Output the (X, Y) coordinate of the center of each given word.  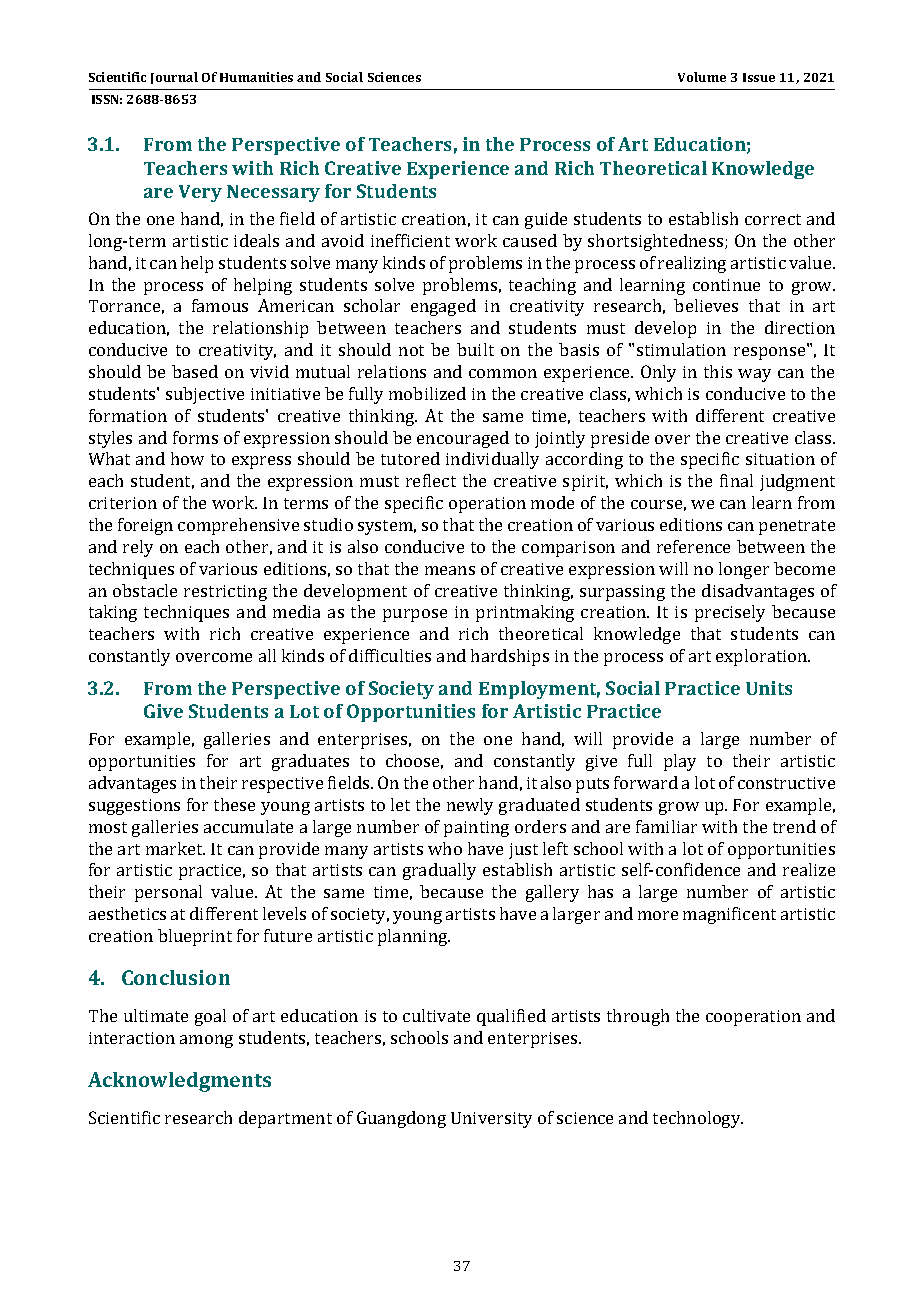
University (491, 1120)
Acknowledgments (179, 1082)
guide (546, 220)
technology (698, 1119)
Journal (174, 78)
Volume (702, 77)
